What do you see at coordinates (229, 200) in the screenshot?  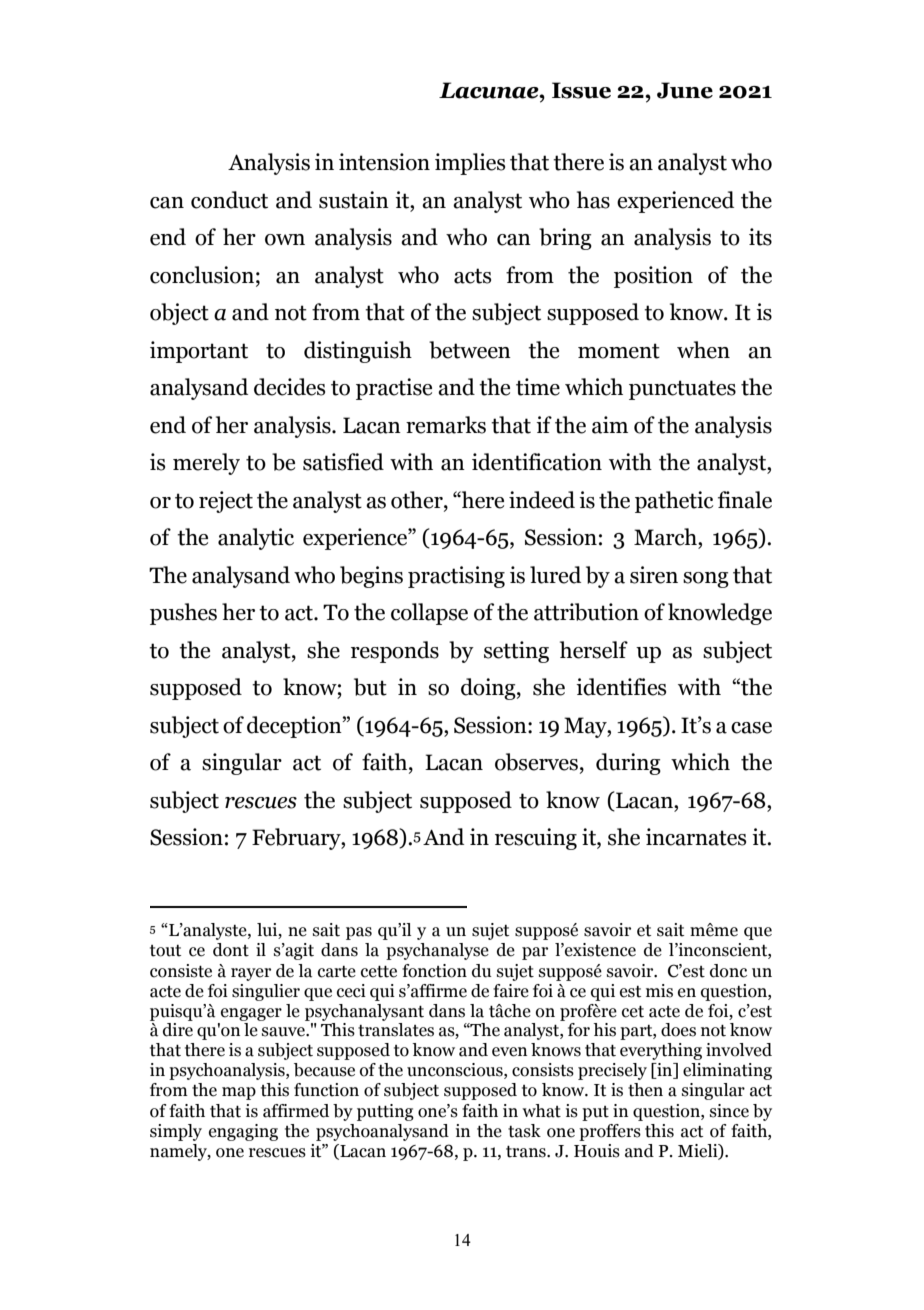 I see `conduct` at bounding box center [229, 200].
